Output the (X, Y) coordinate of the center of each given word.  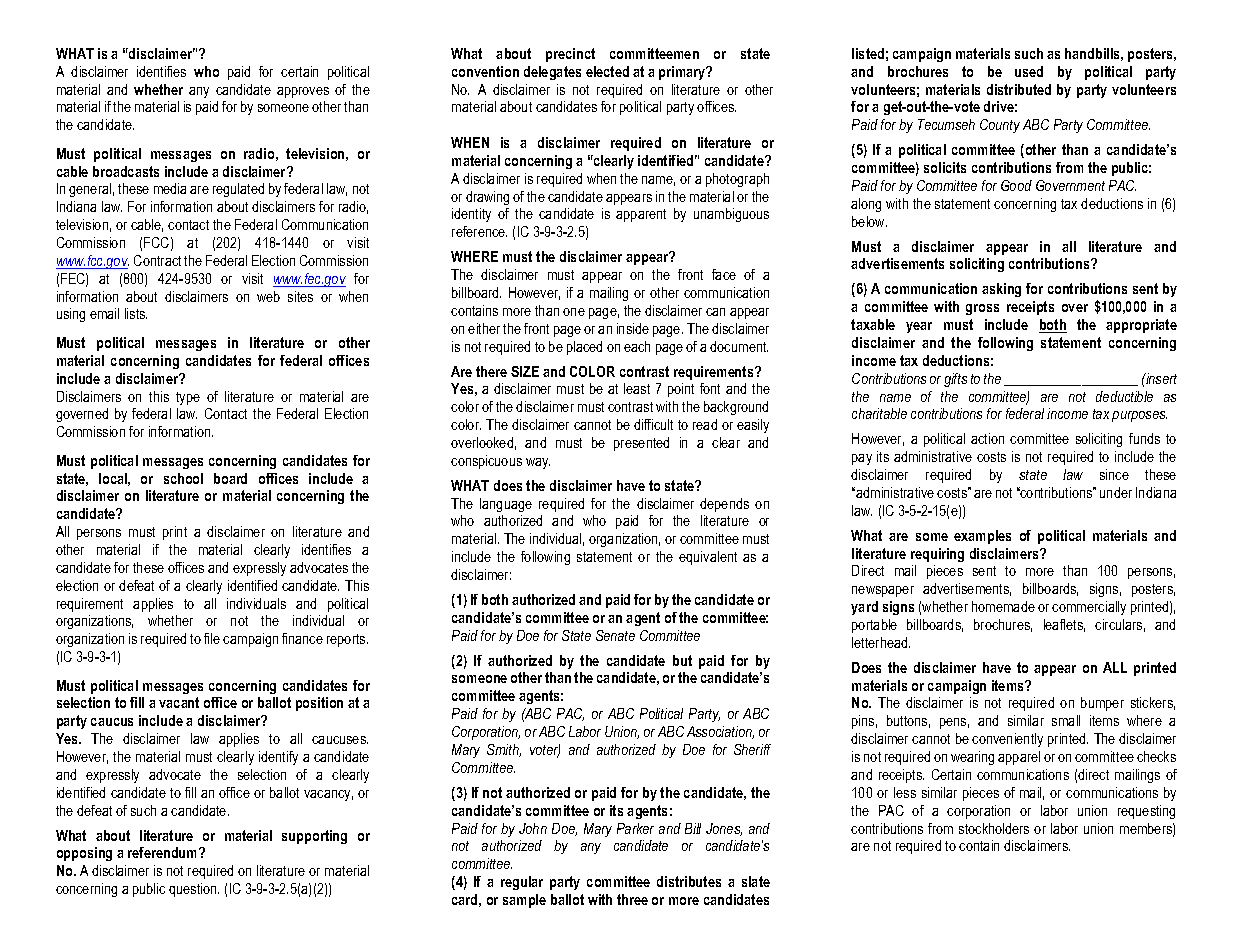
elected (607, 71)
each (637, 346)
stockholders (994, 828)
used (1029, 71)
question (194, 890)
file (212, 638)
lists (136, 313)
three (632, 899)
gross (982, 309)
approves (303, 92)
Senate (615, 635)
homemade (1003, 606)
